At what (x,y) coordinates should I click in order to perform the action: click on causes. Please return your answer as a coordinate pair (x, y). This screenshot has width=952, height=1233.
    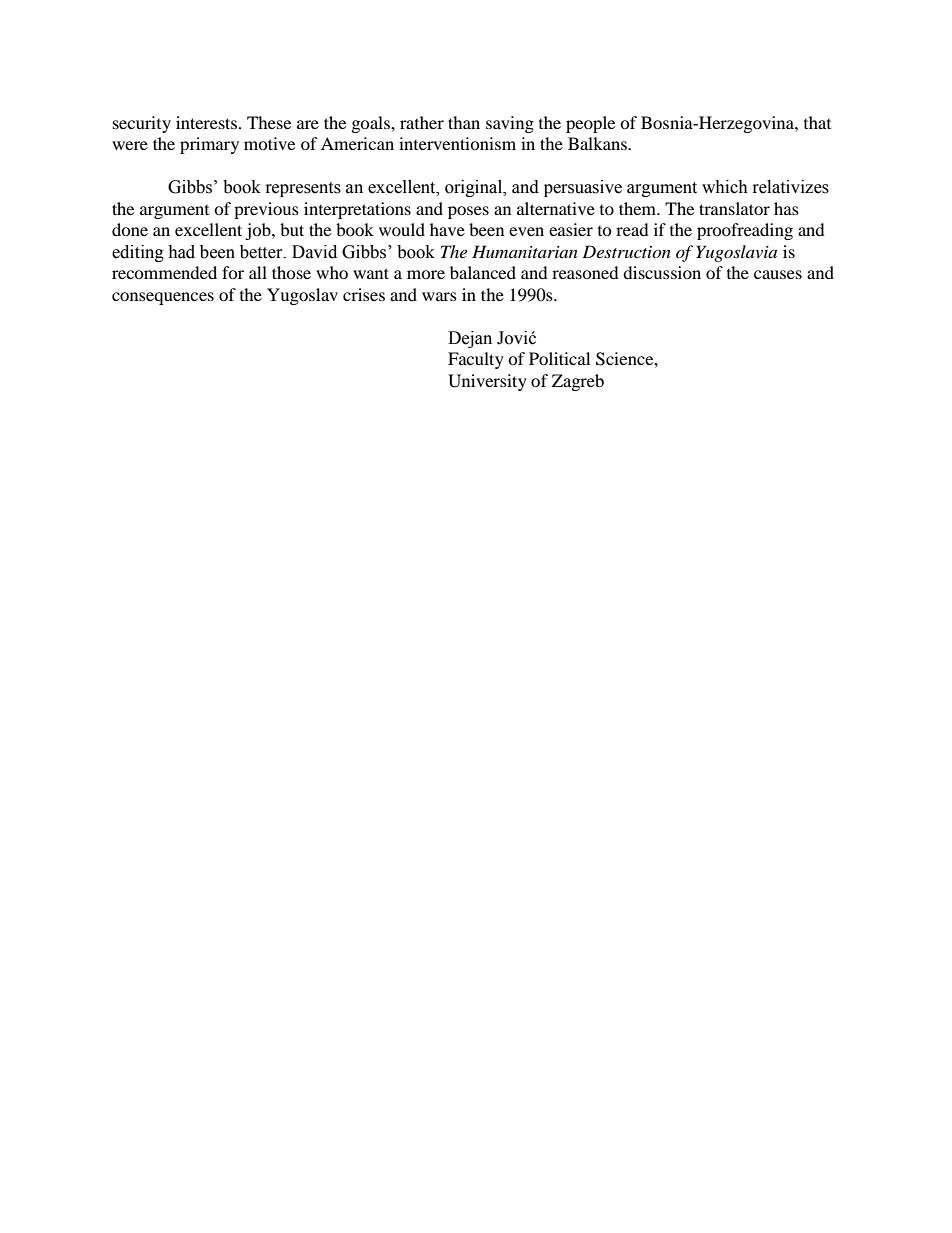
    Looking at the image, I should click on (778, 274).
